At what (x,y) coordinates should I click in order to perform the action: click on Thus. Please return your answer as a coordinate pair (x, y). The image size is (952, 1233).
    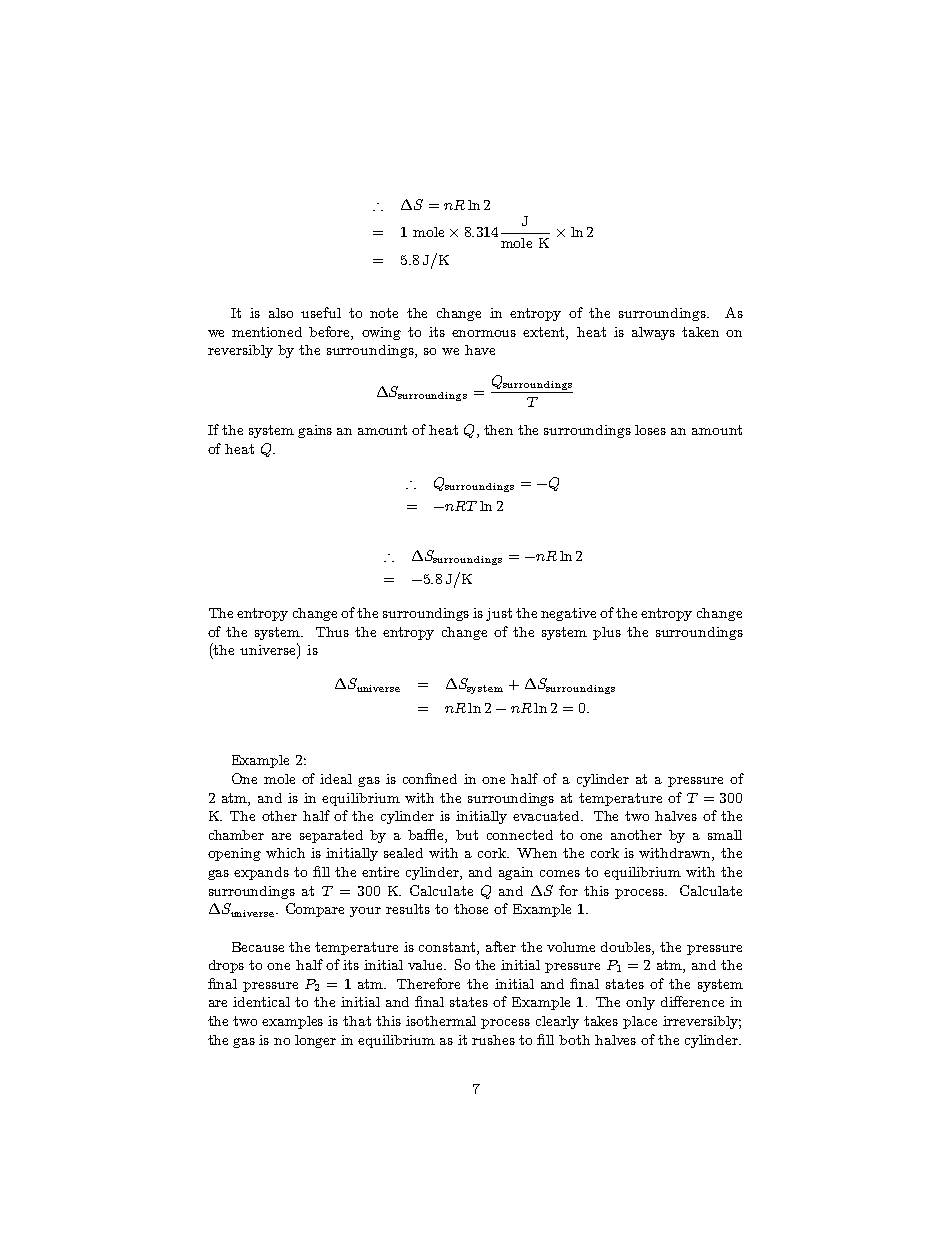
    Looking at the image, I should click on (332, 632).
